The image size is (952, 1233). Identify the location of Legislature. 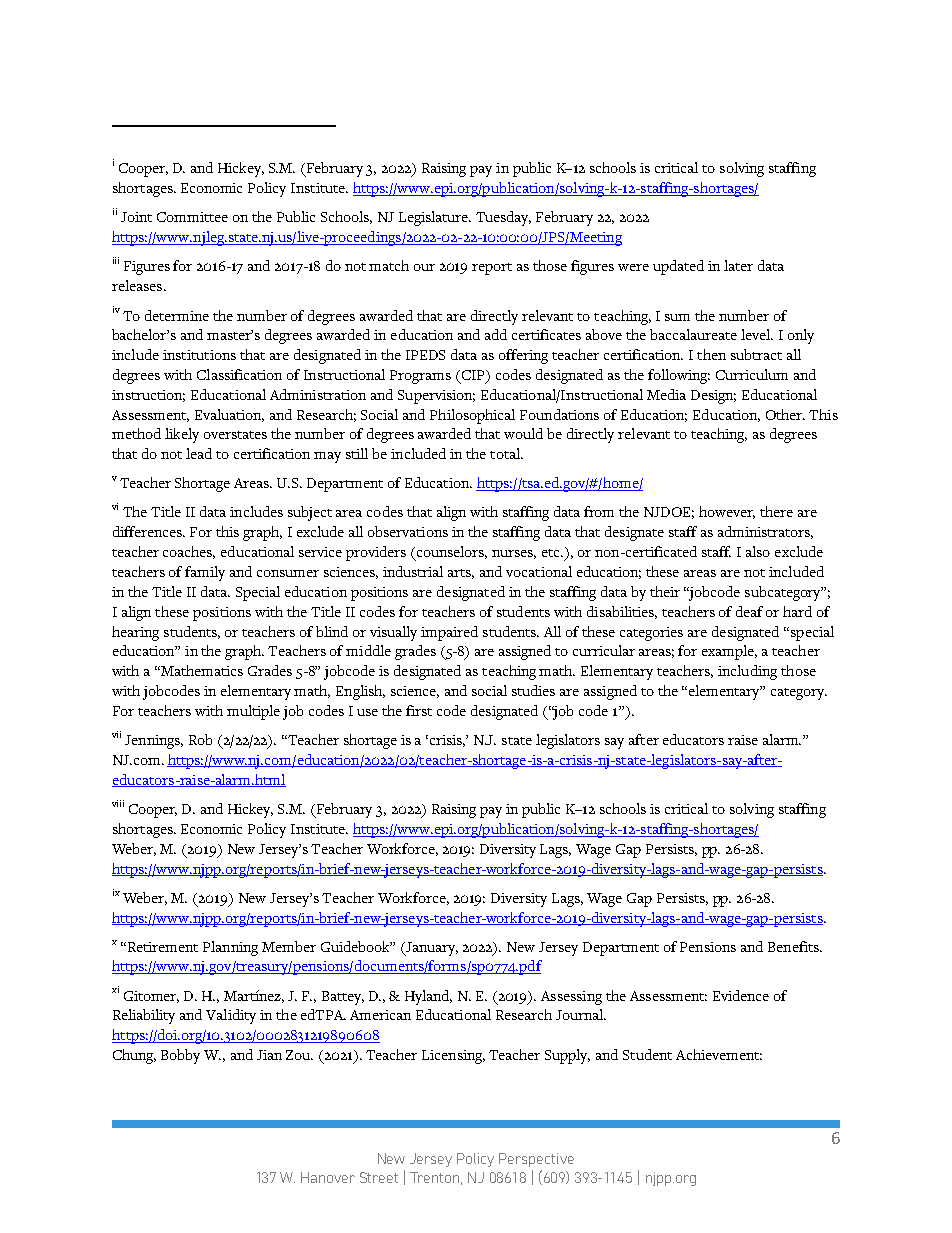
(435, 218).
